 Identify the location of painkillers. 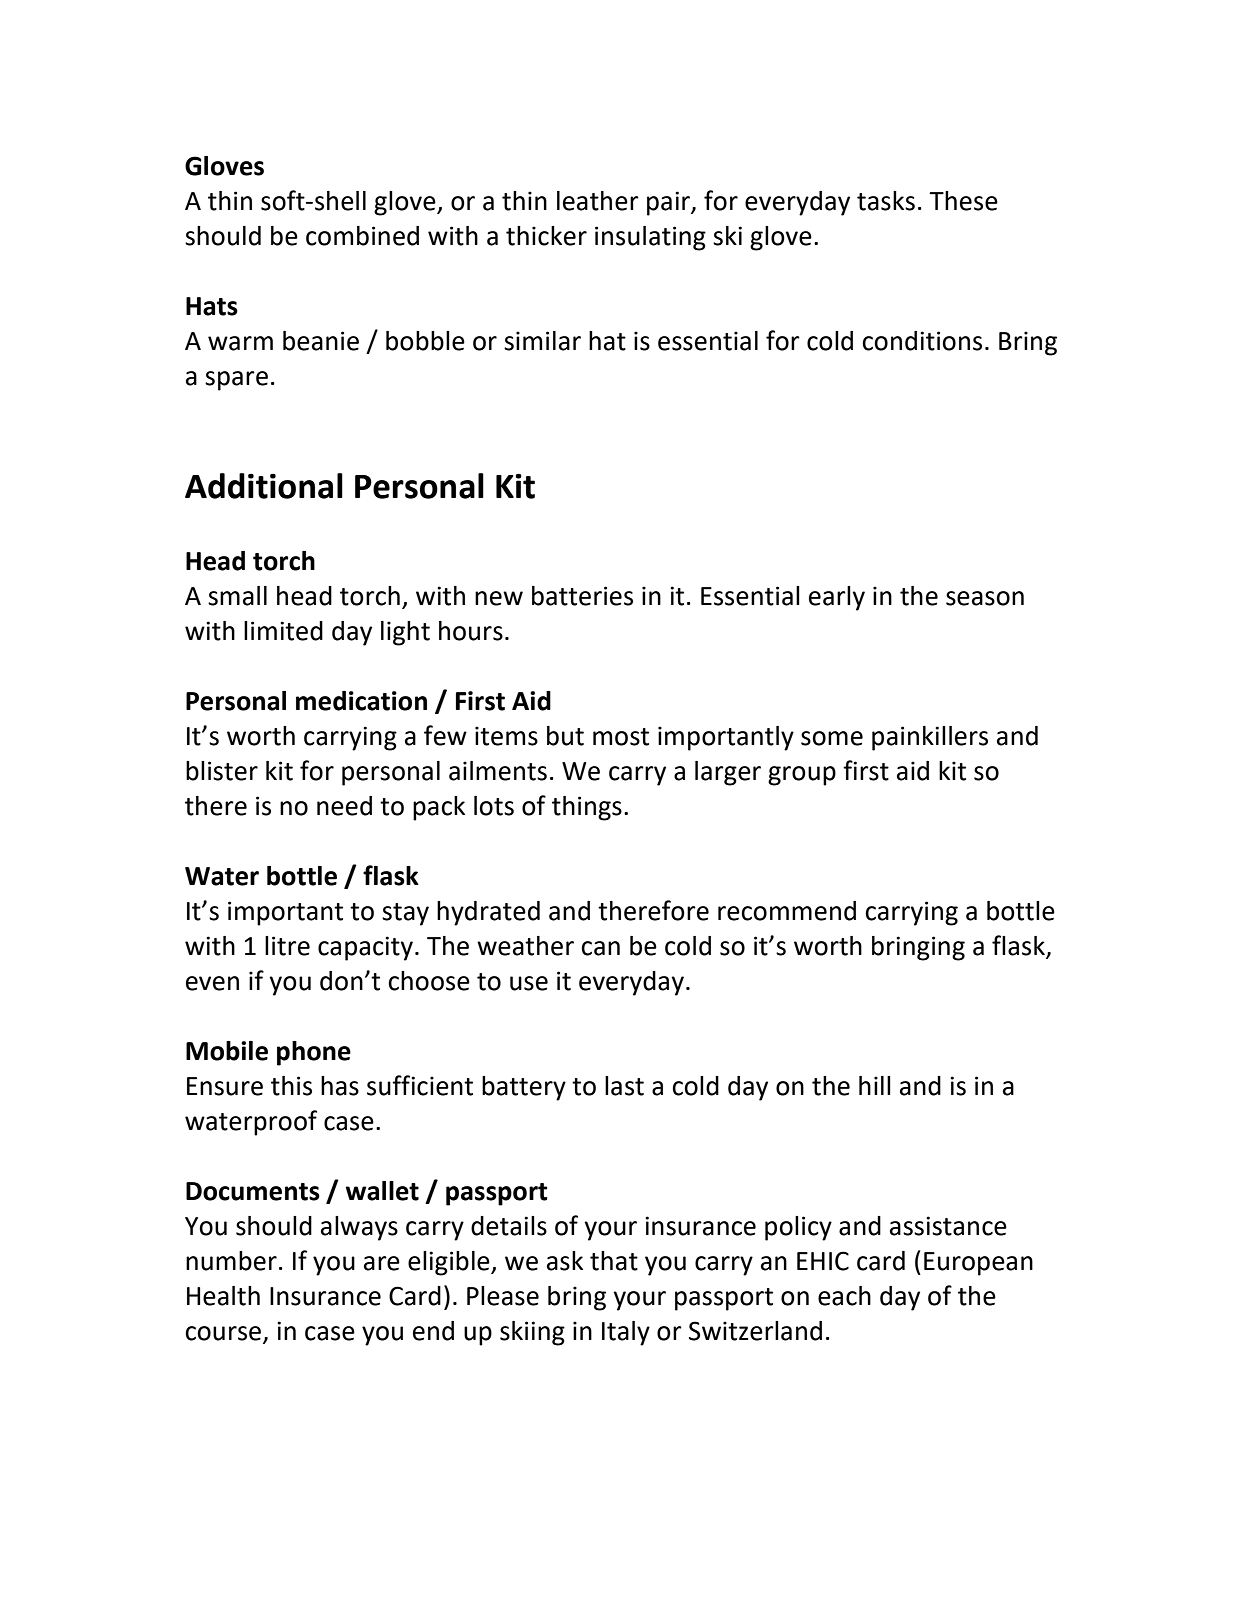
(930, 738).
